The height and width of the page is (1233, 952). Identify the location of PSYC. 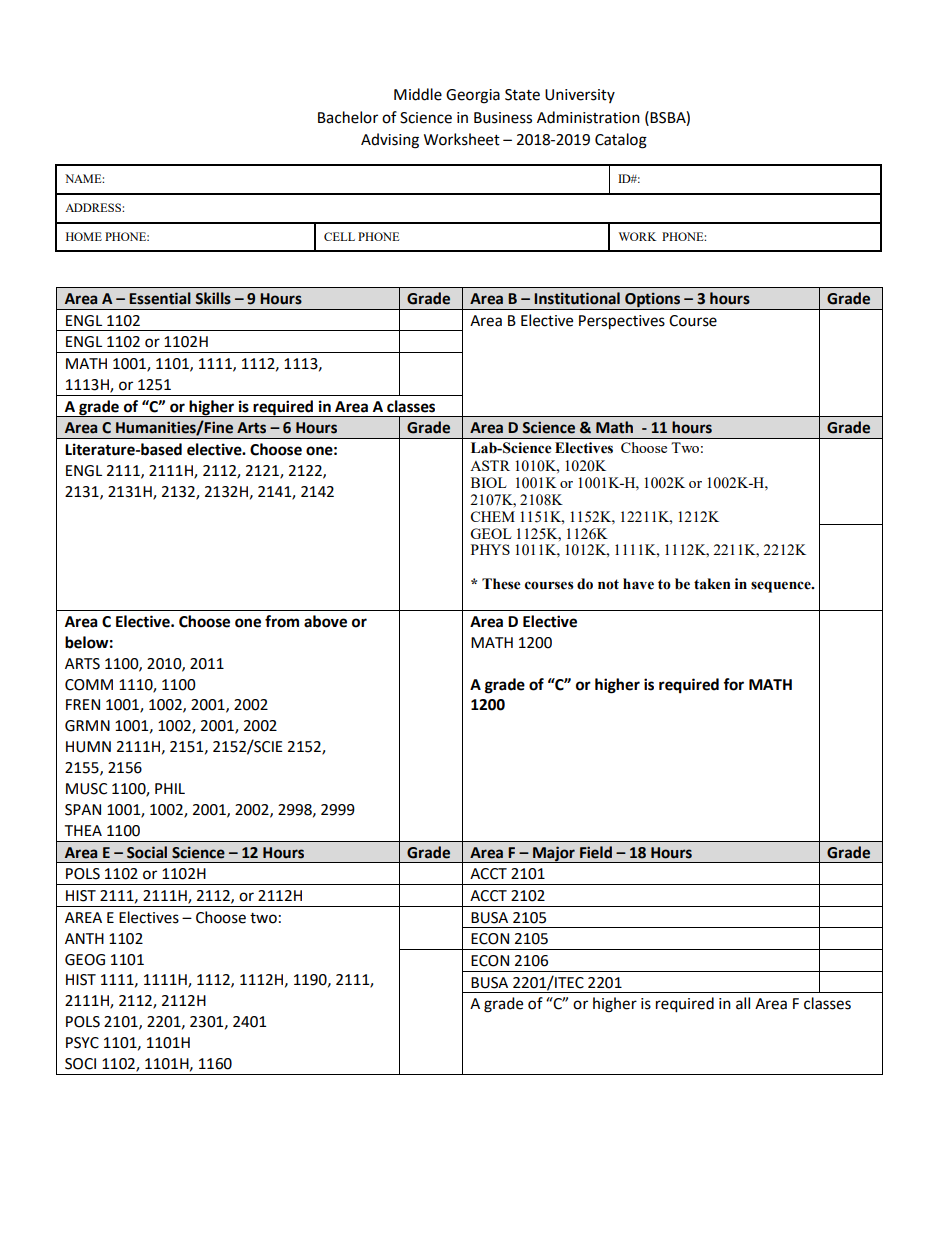
(82, 1043).
